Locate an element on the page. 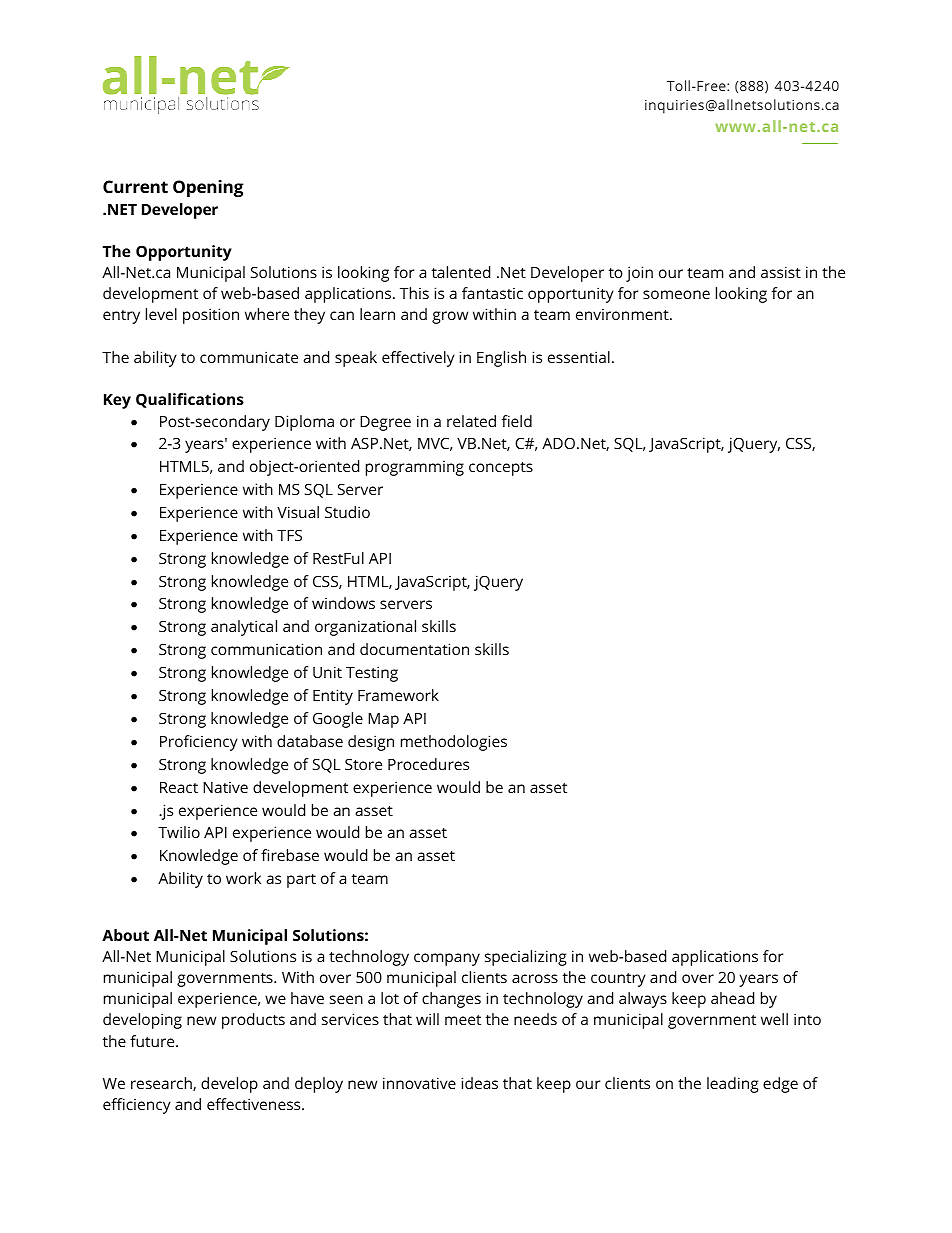 The image size is (952, 1233). Opening is located at coordinates (208, 188).
